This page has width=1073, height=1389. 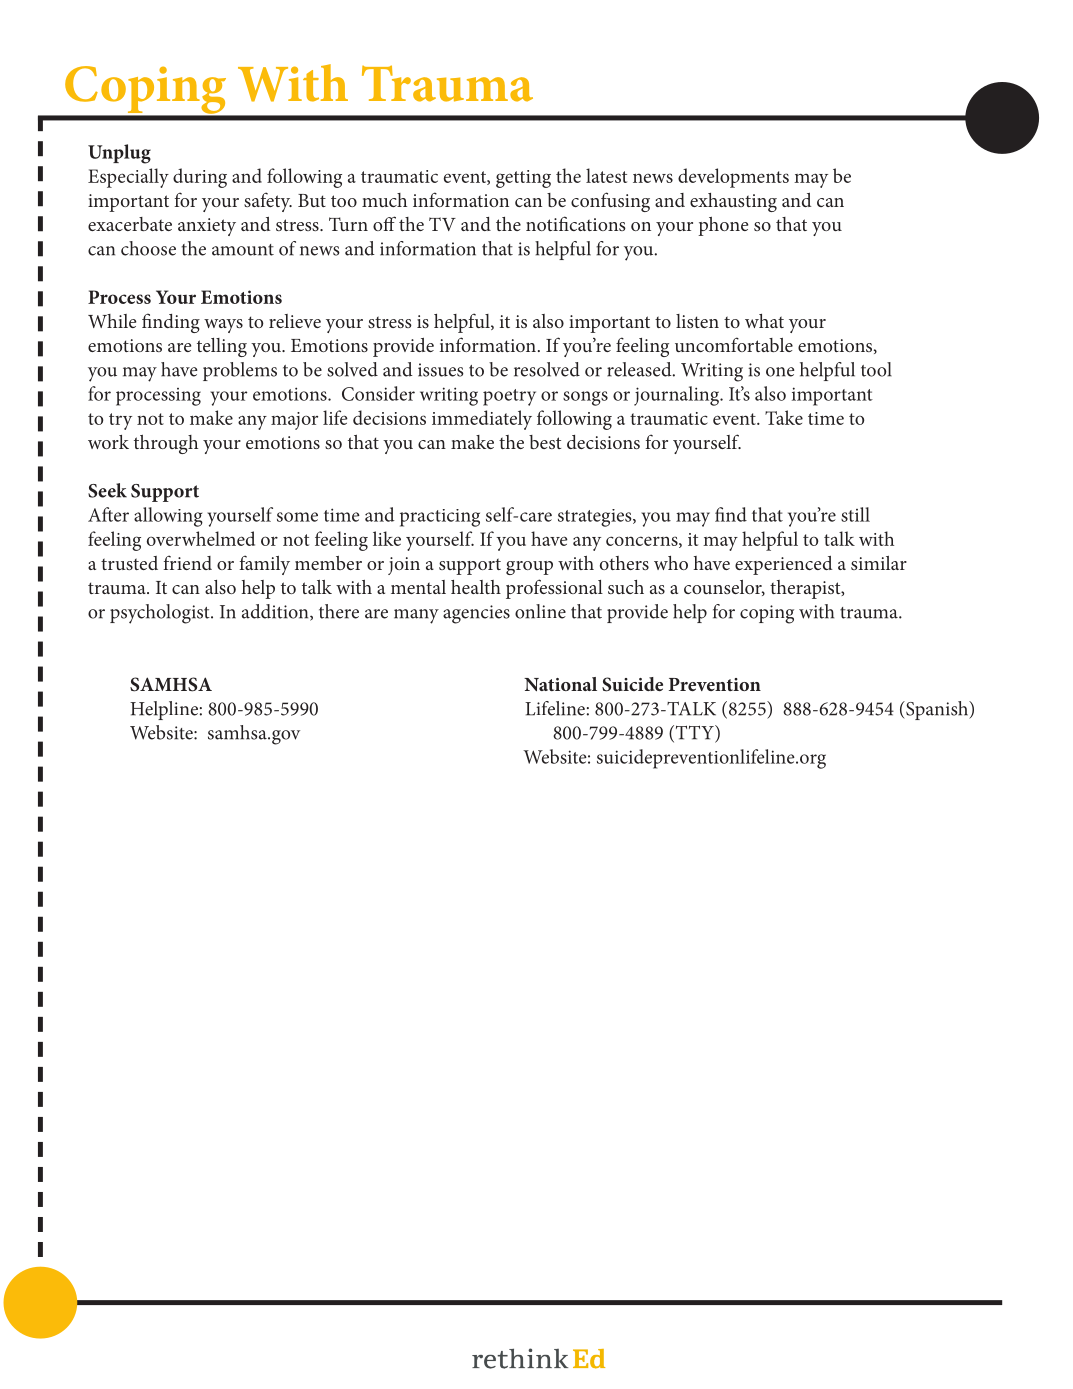 I want to click on allowing, so click(x=168, y=517).
